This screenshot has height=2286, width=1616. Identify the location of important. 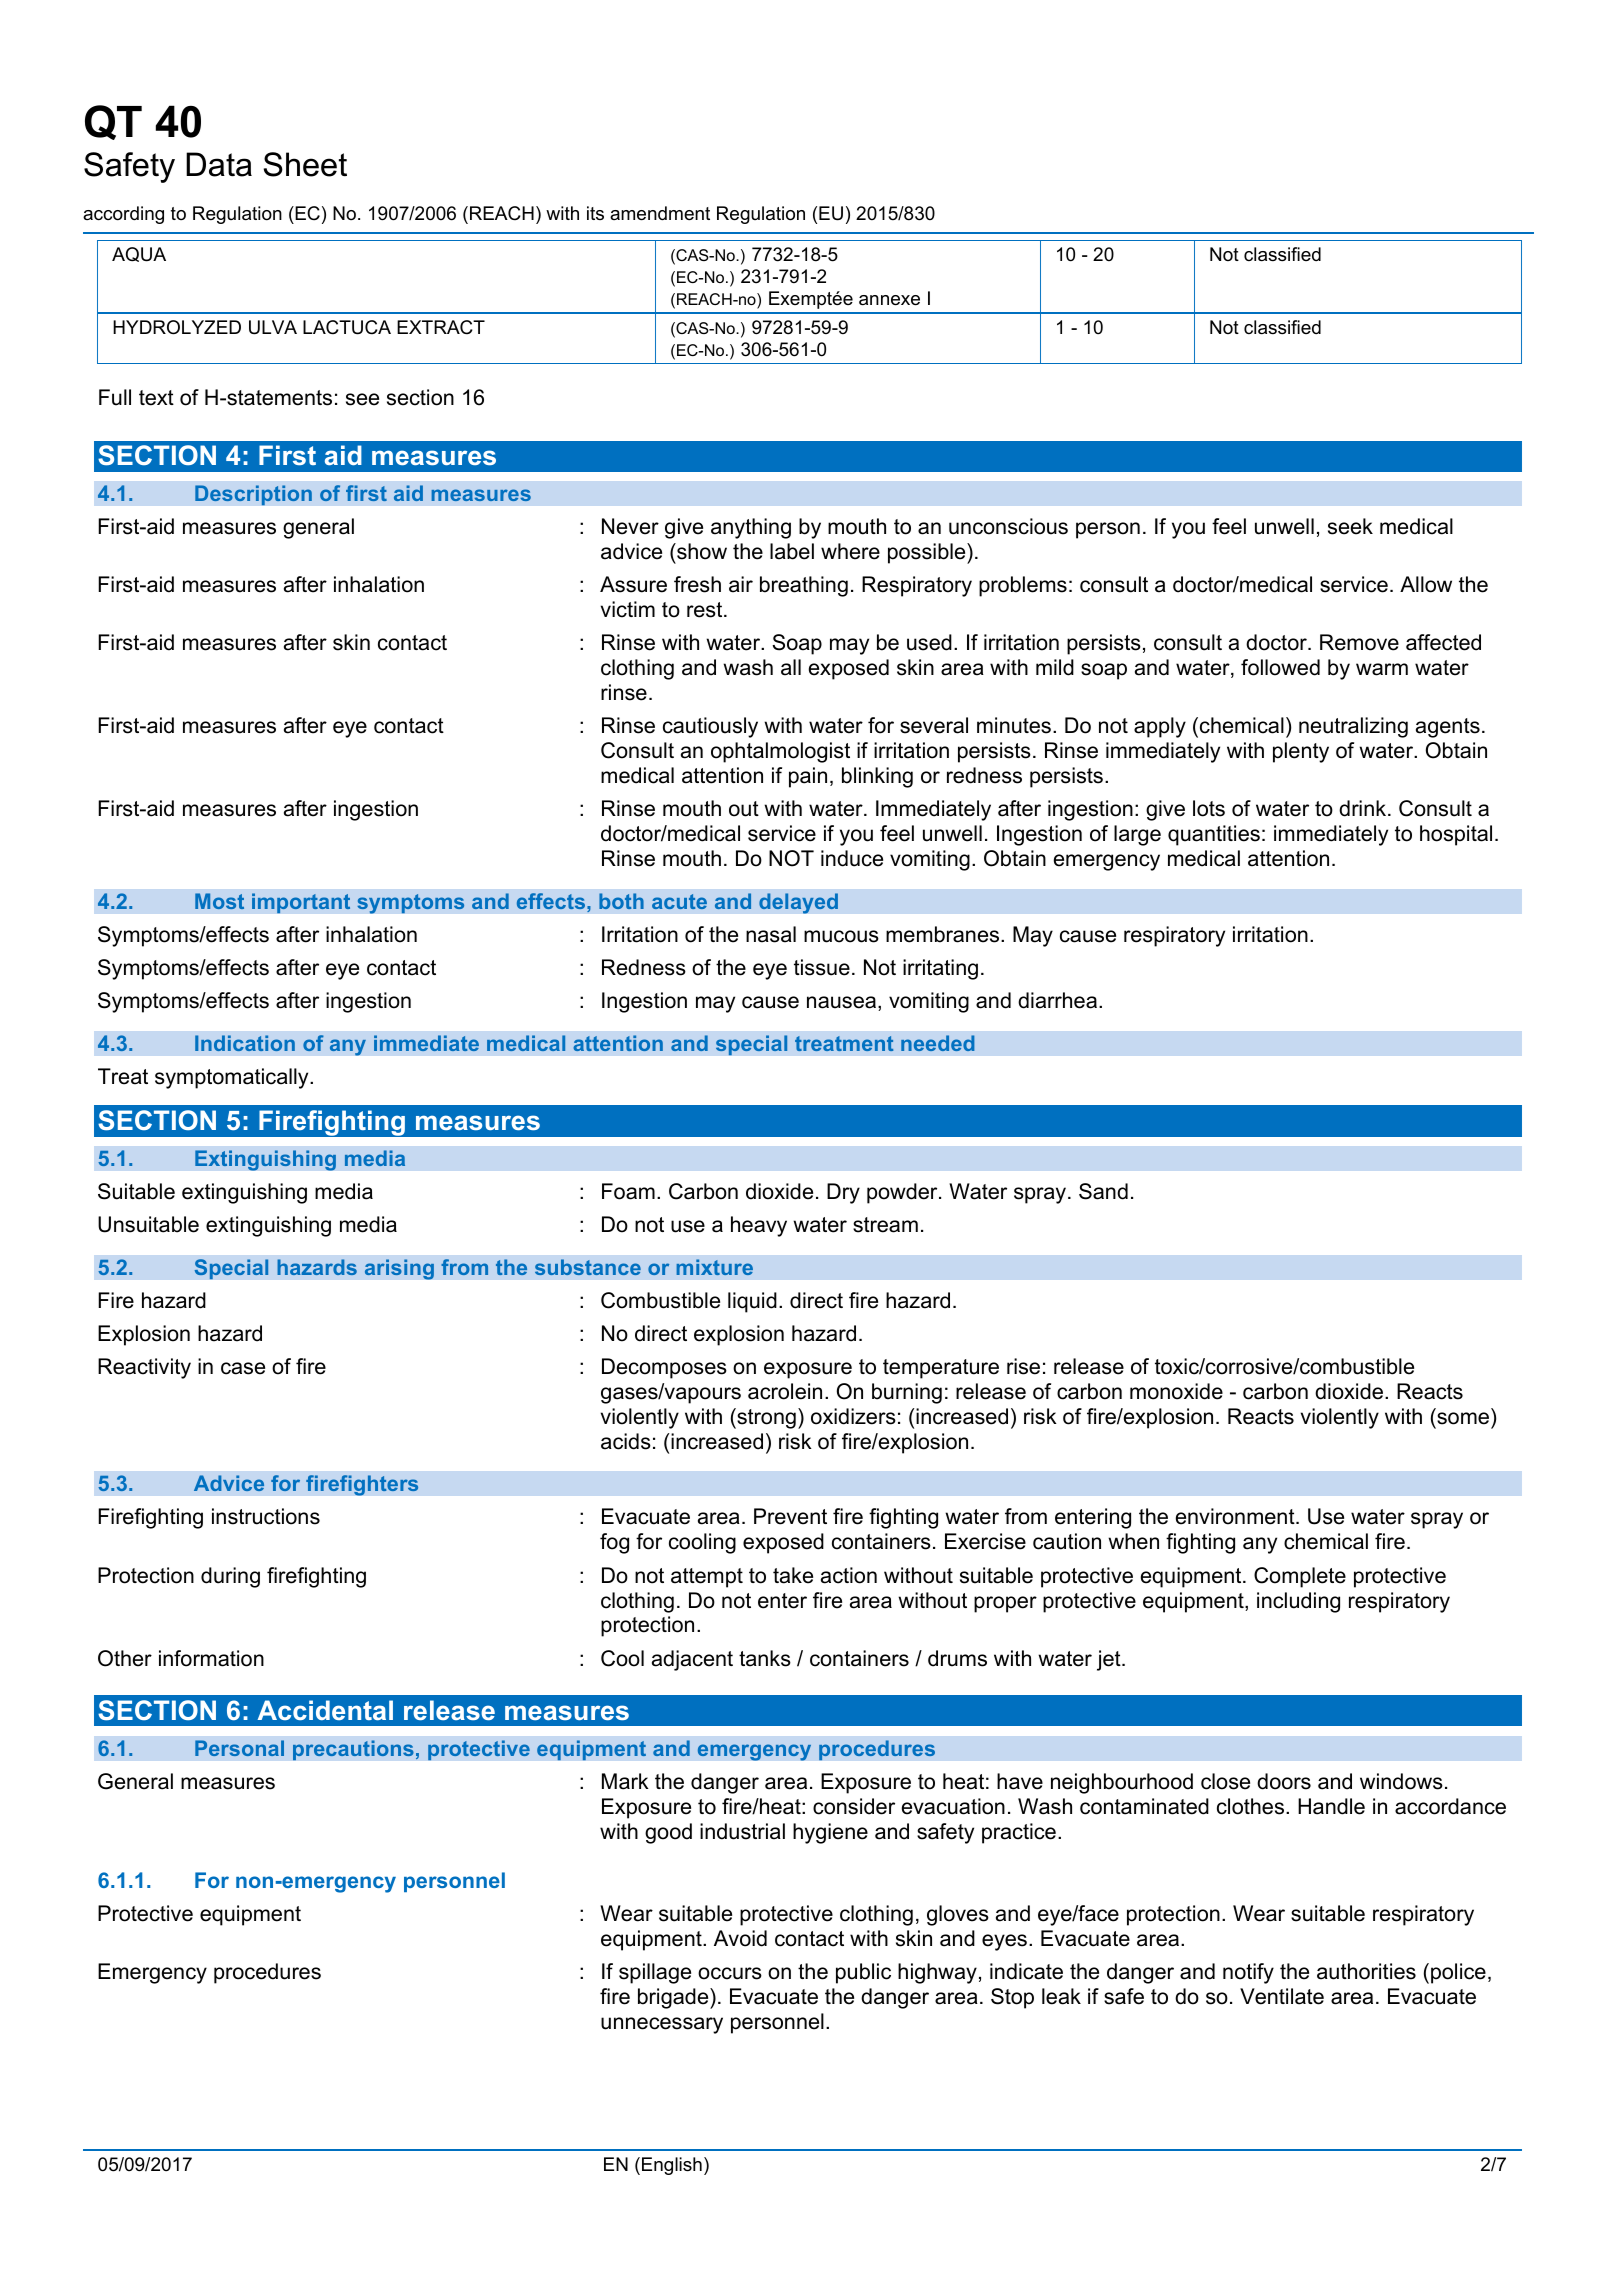
(301, 903).
